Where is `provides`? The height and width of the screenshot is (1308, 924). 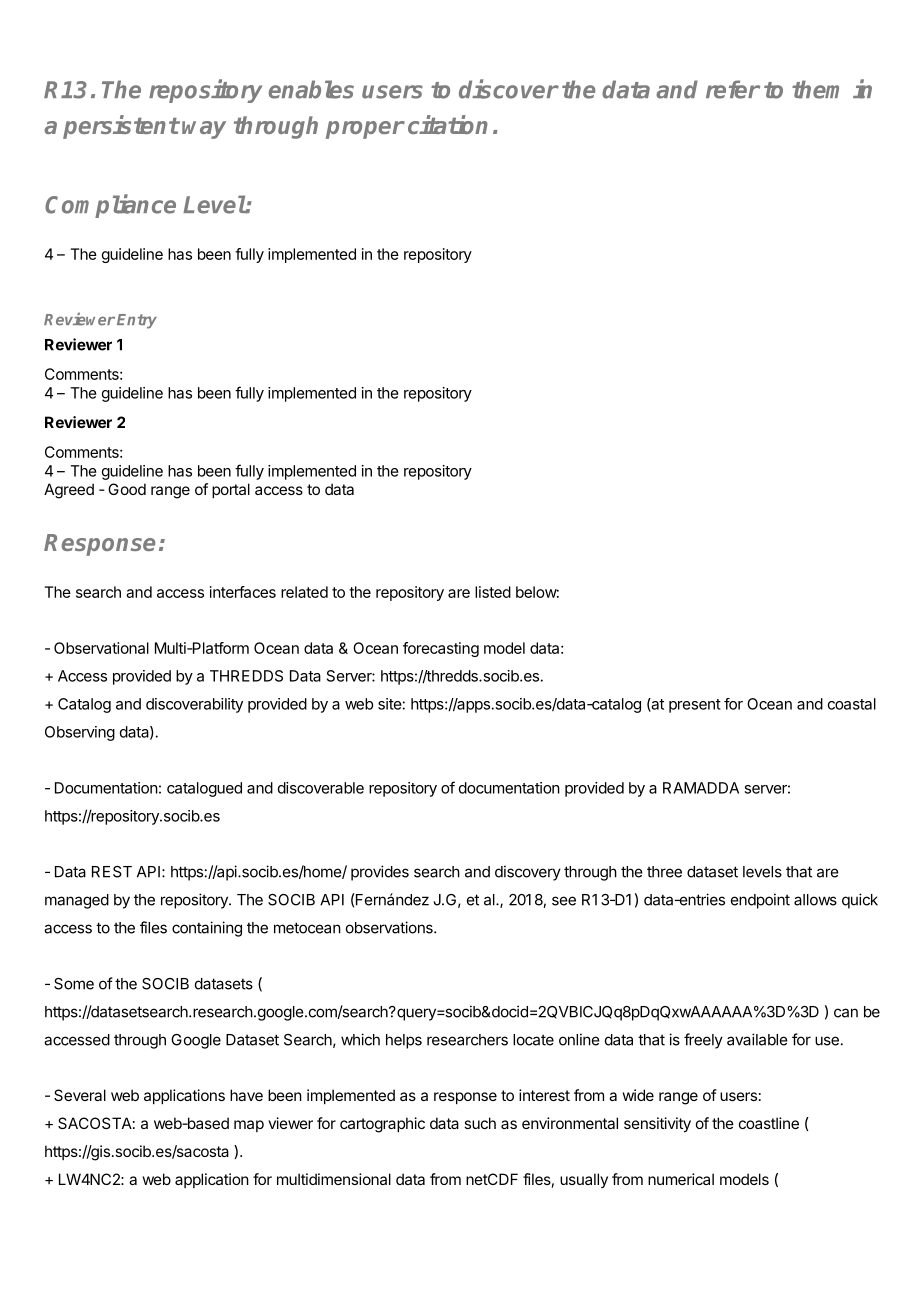 provides is located at coordinates (380, 873).
